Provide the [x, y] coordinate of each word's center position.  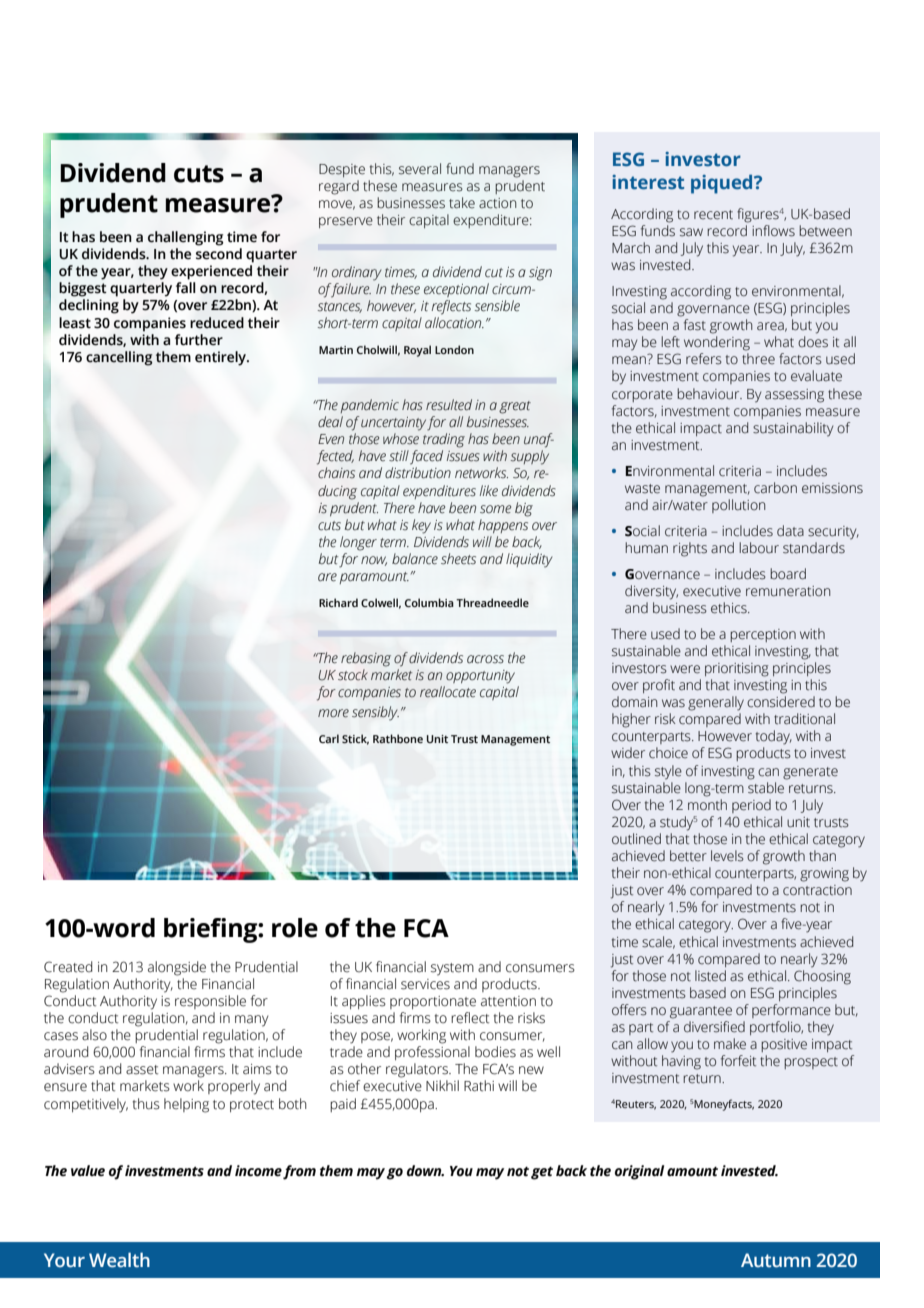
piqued [723, 184]
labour [759, 548]
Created [68, 967]
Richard [338, 602]
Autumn [776, 1260]
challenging [185, 238]
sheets [458, 559]
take [462, 203]
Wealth [119, 1260]
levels [727, 856]
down [425, 1171]
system [452, 969]
